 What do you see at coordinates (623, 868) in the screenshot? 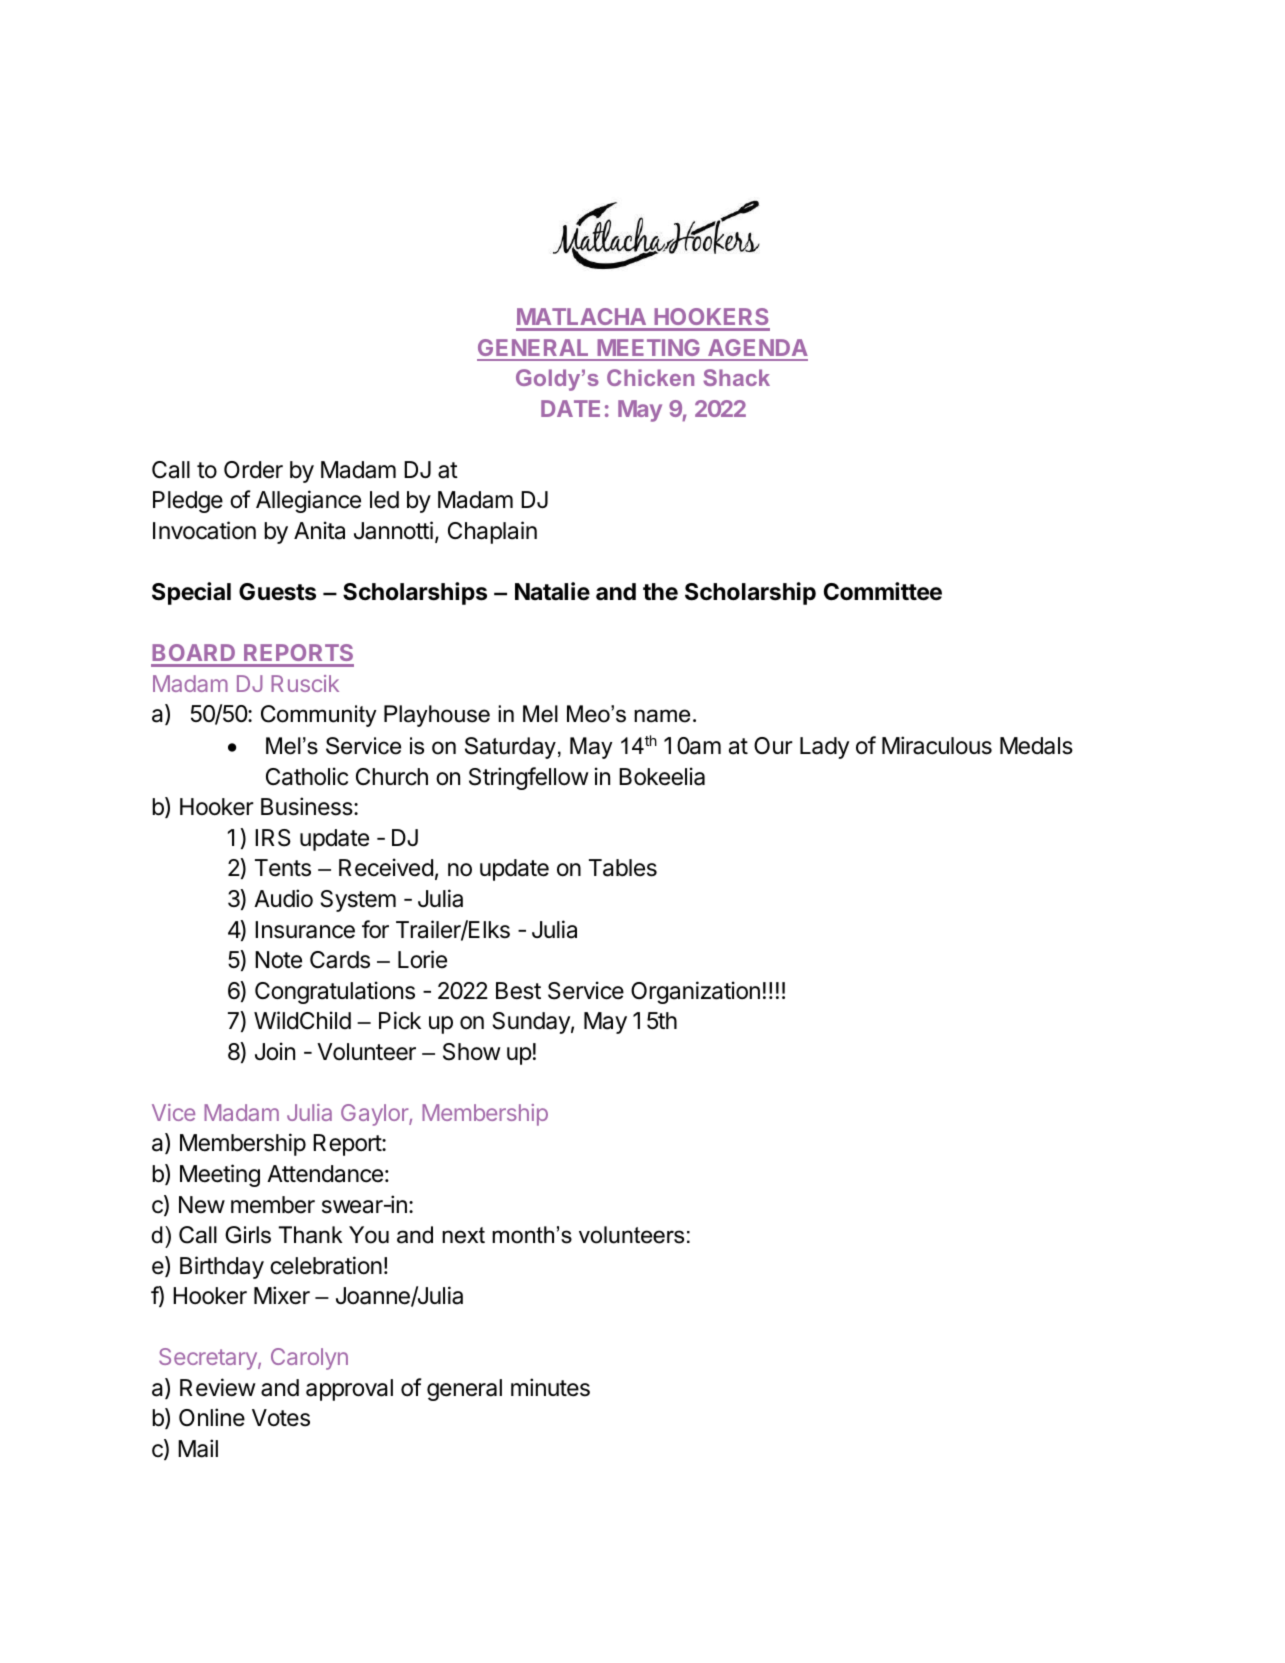
I see `Tables` at bounding box center [623, 868].
